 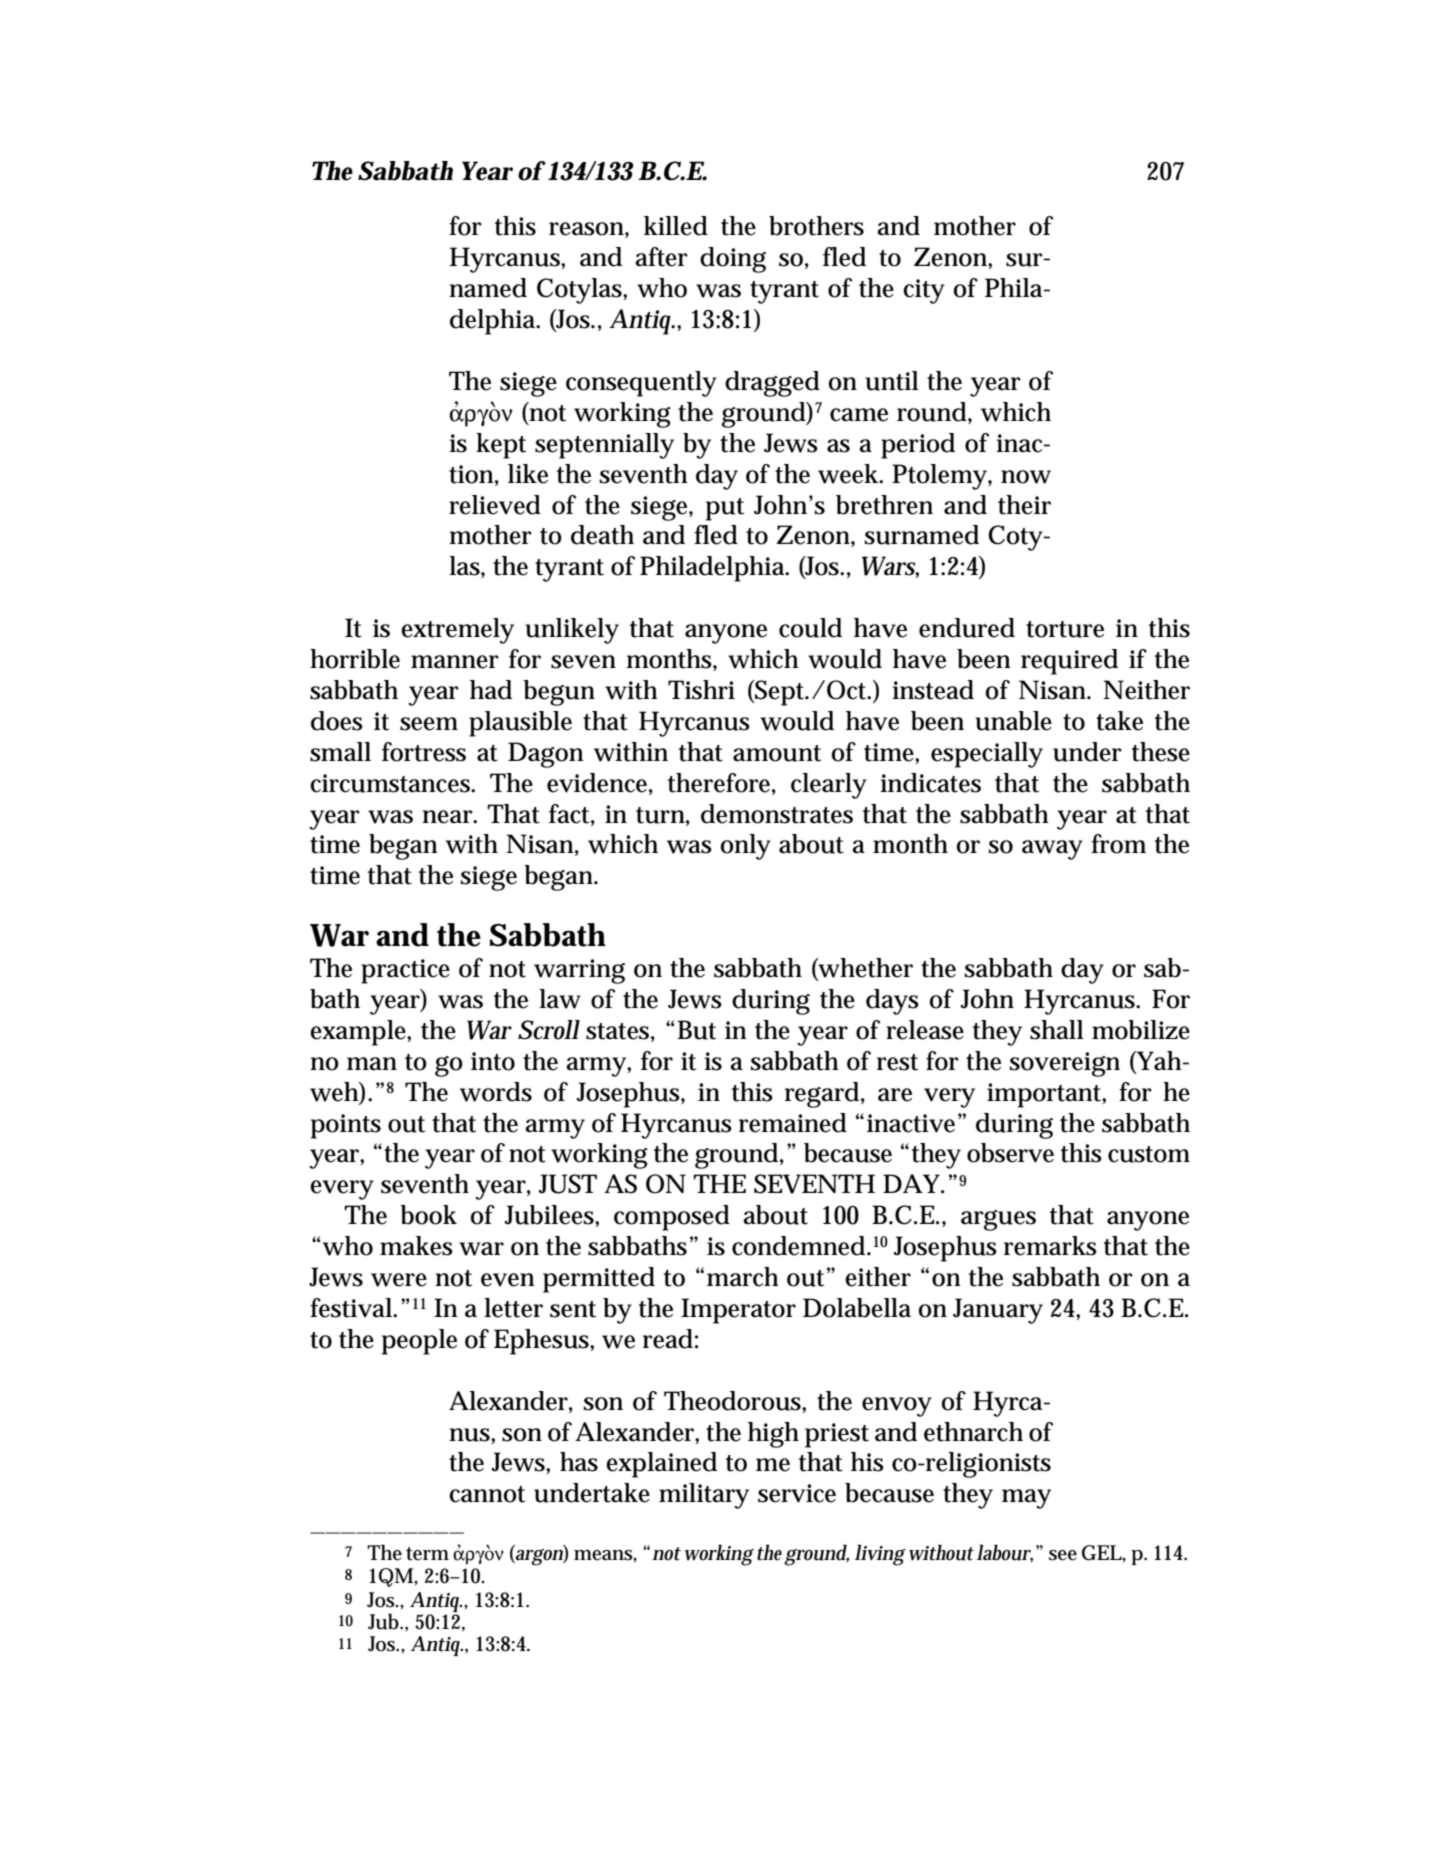 What do you see at coordinates (743, 1277) in the document?
I see `march` at bounding box center [743, 1277].
